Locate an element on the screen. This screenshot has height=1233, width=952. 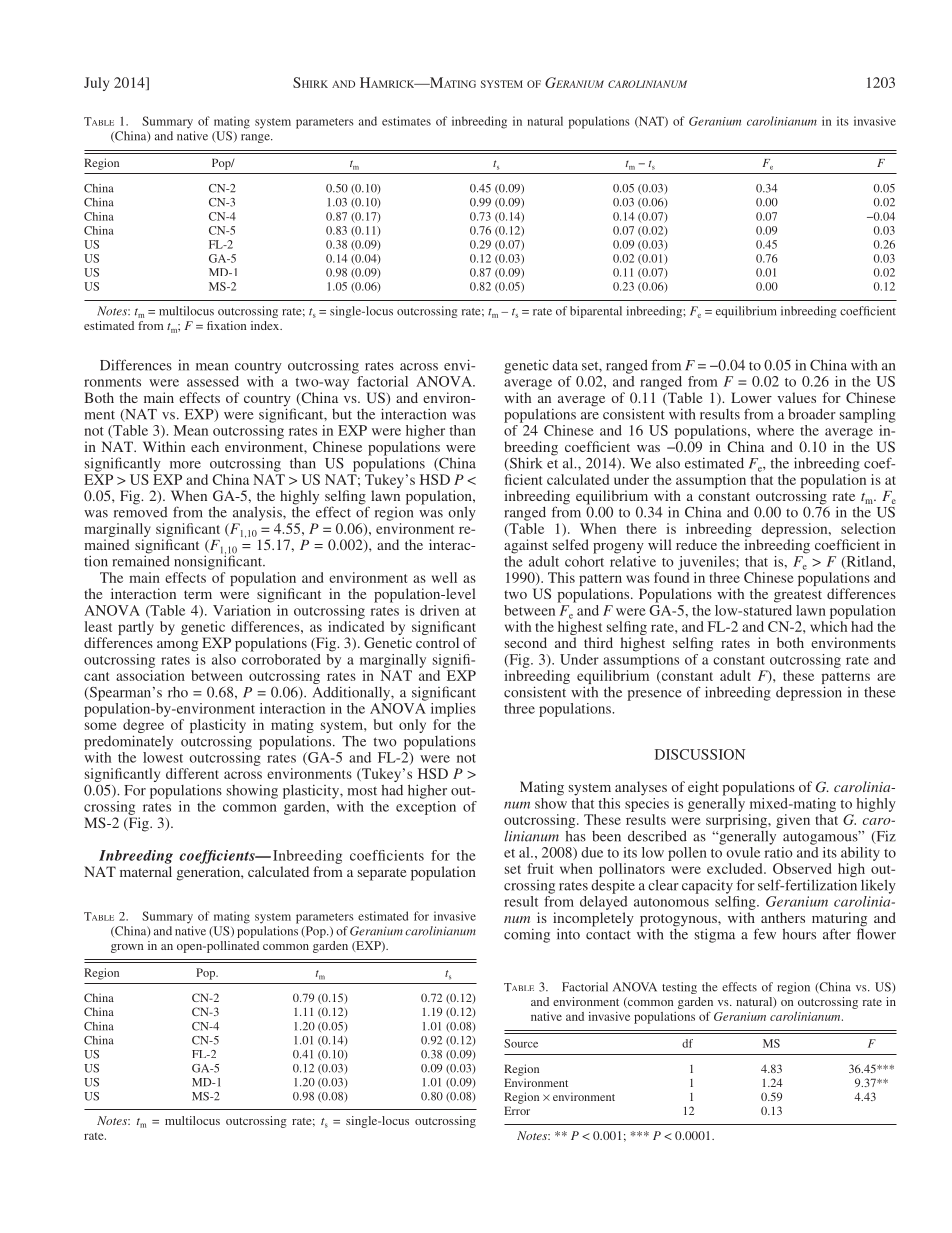
term is located at coordinates (198, 594).
